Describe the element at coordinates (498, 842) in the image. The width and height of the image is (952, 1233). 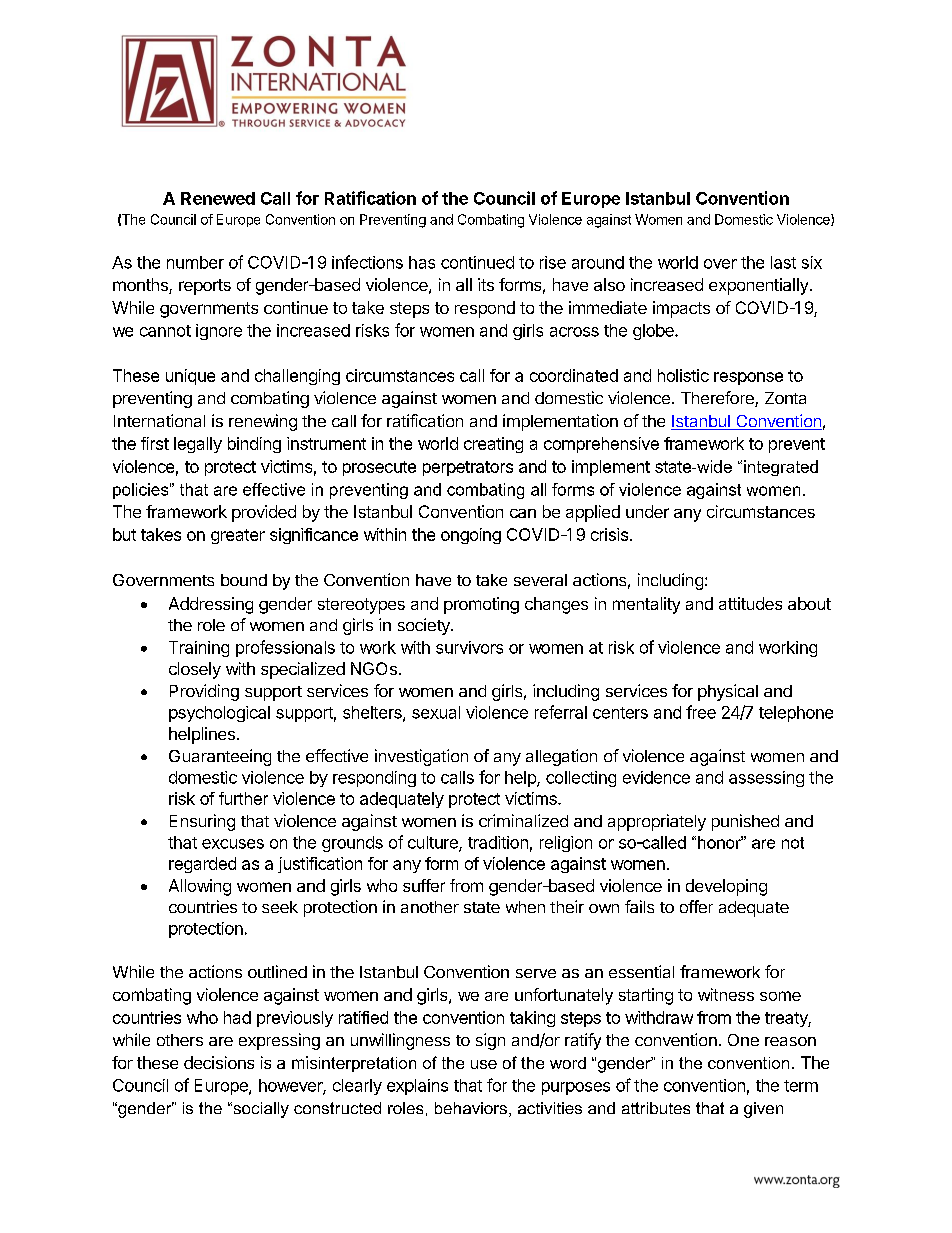
I see `tradition` at that location.
